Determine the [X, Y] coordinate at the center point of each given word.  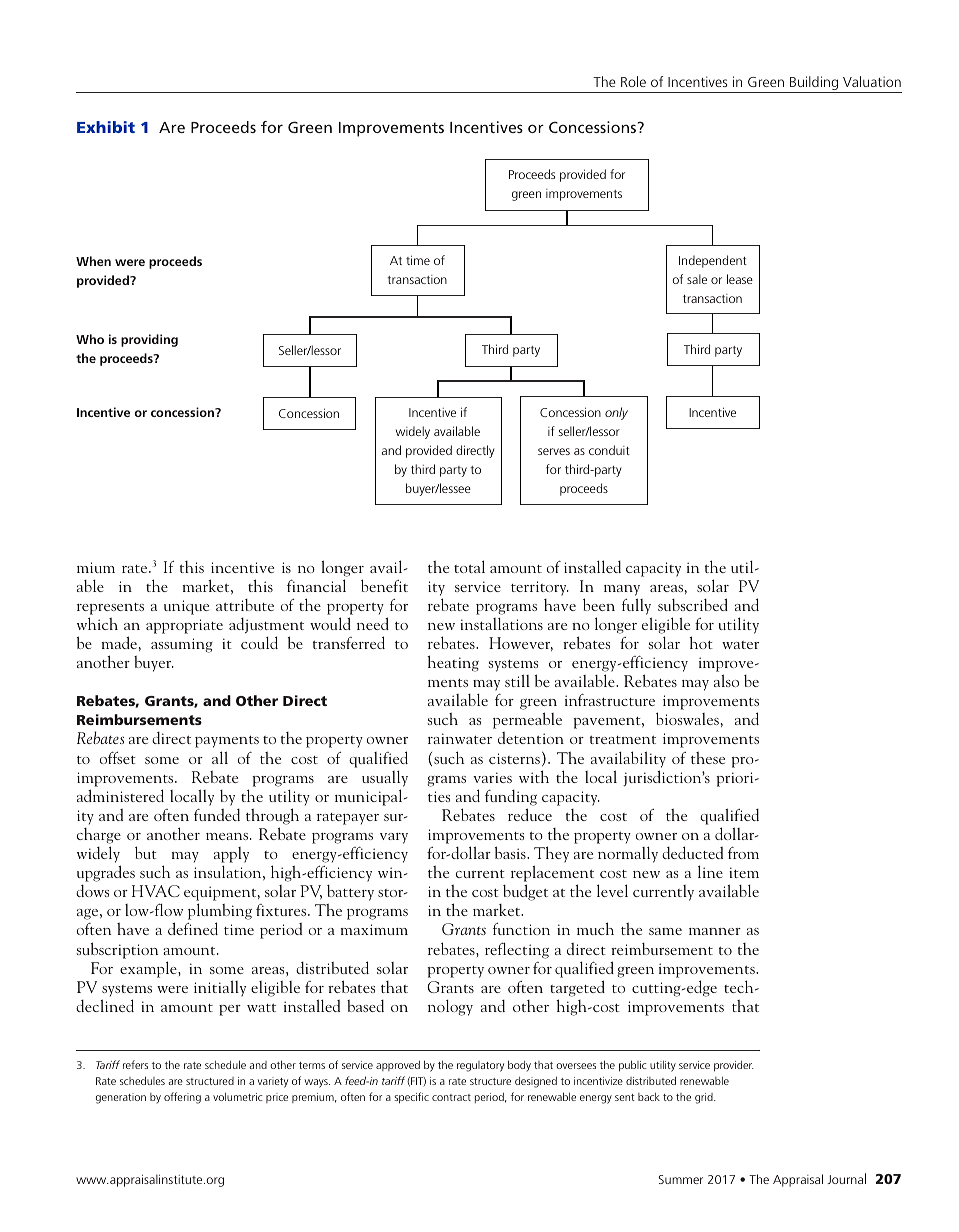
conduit [609, 450]
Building [814, 84]
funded [217, 815]
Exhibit [106, 127]
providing [149, 340]
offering [182, 1098]
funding [511, 798]
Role [633, 81]
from [743, 853]
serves [554, 451]
